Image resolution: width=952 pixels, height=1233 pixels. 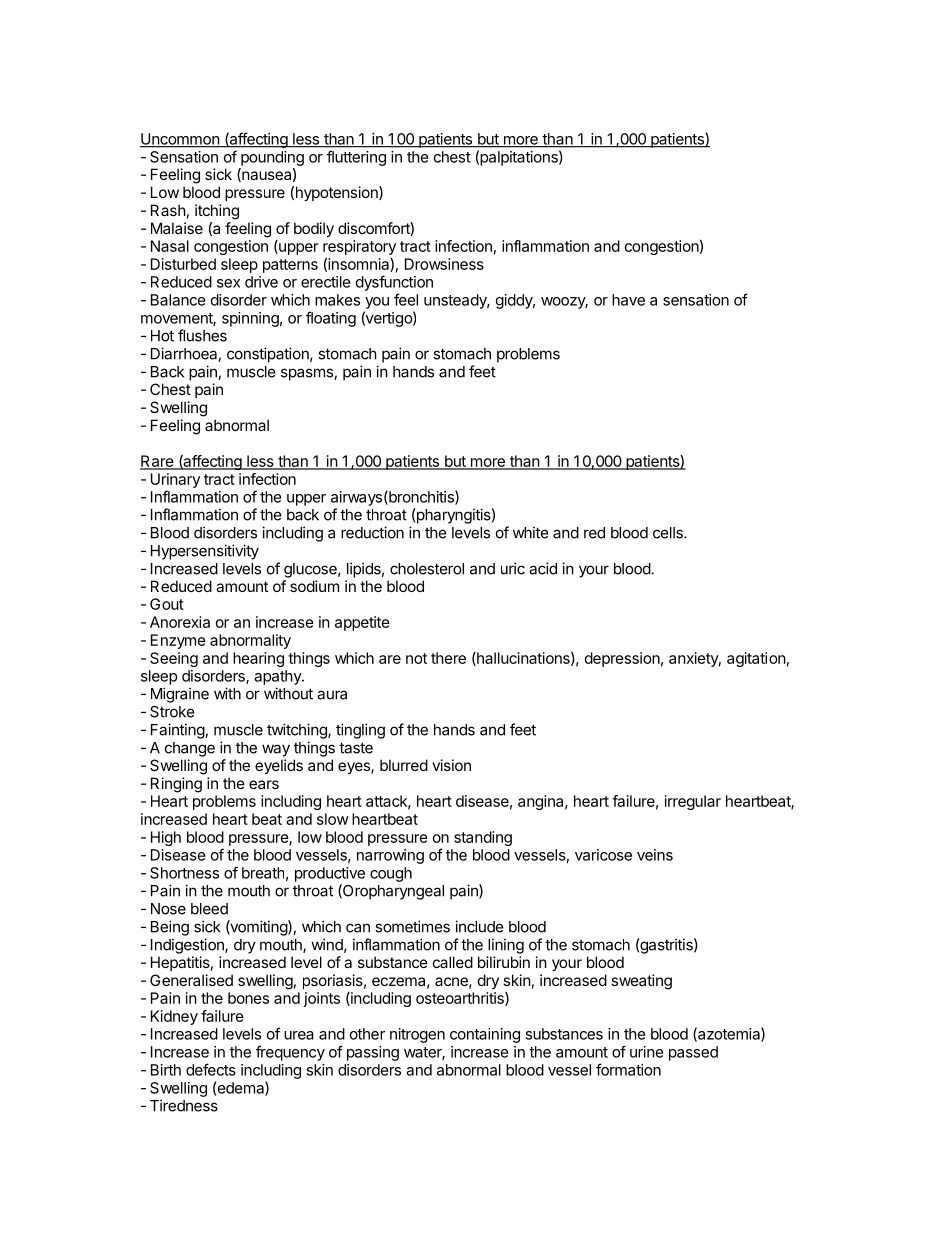 What do you see at coordinates (693, 1053) in the screenshot?
I see `passed` at bounding box center [693, 1053].
